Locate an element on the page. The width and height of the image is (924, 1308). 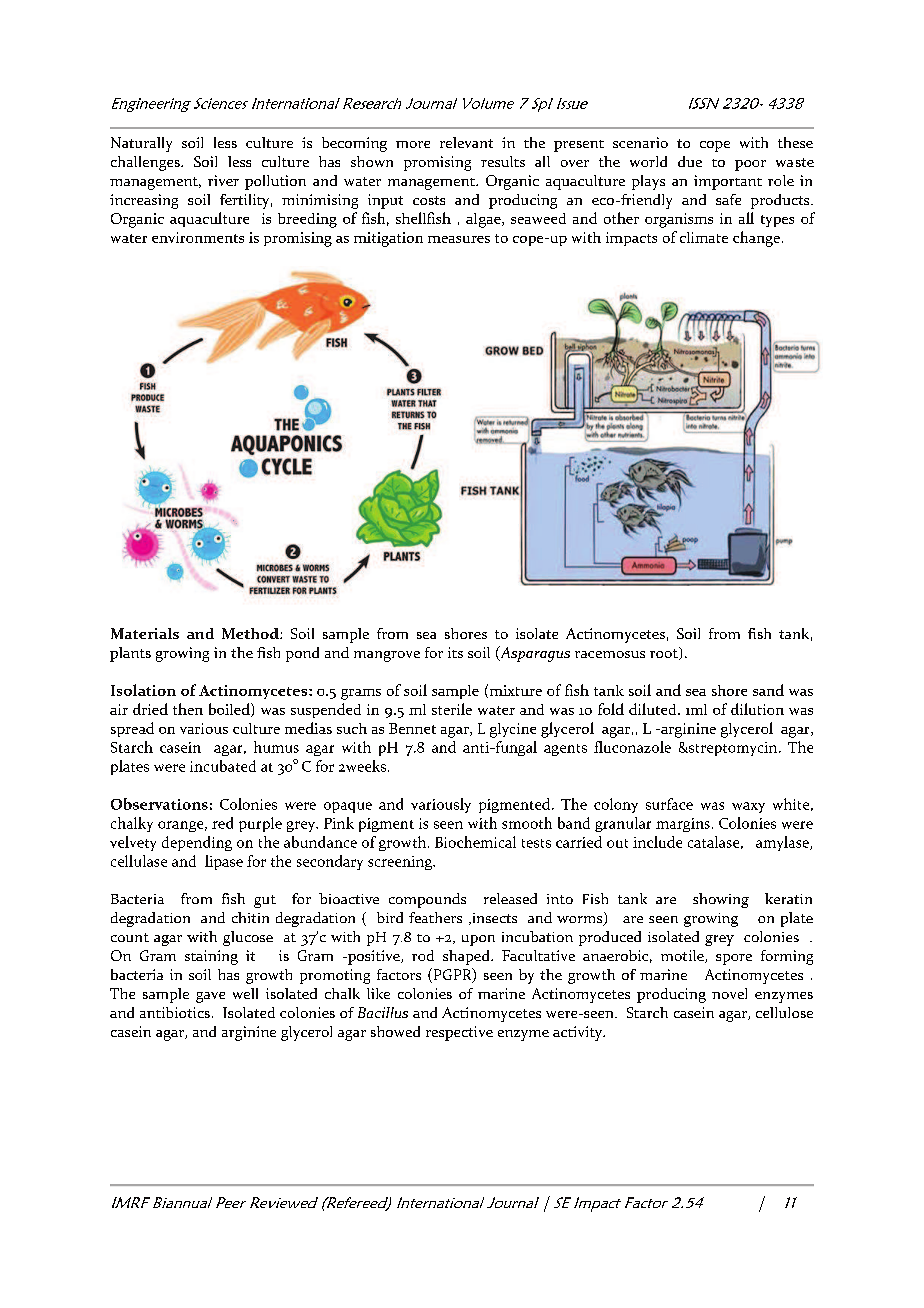
river is located at coordinates (223, 180).
